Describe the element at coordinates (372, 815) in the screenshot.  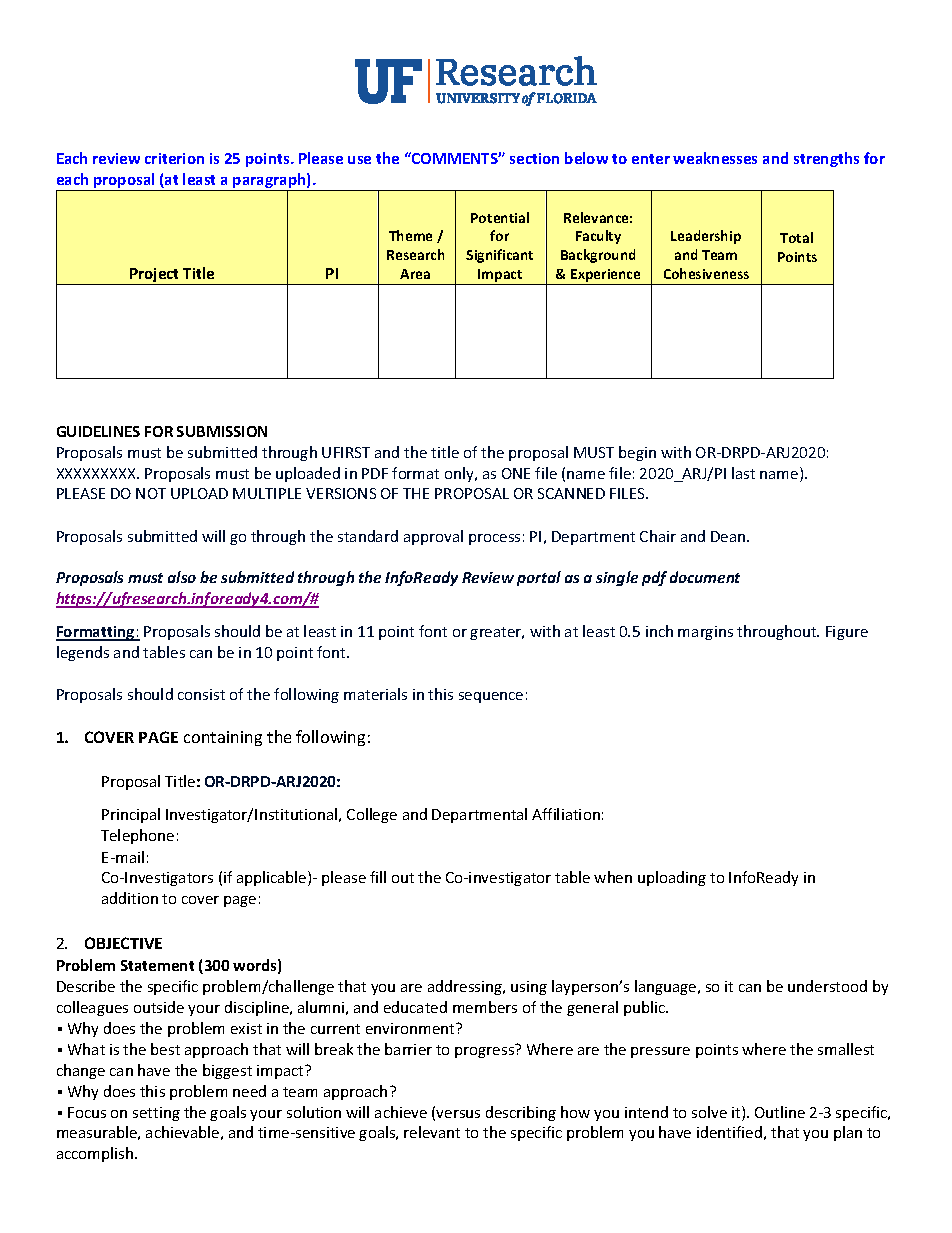
I see `College` at that location.
